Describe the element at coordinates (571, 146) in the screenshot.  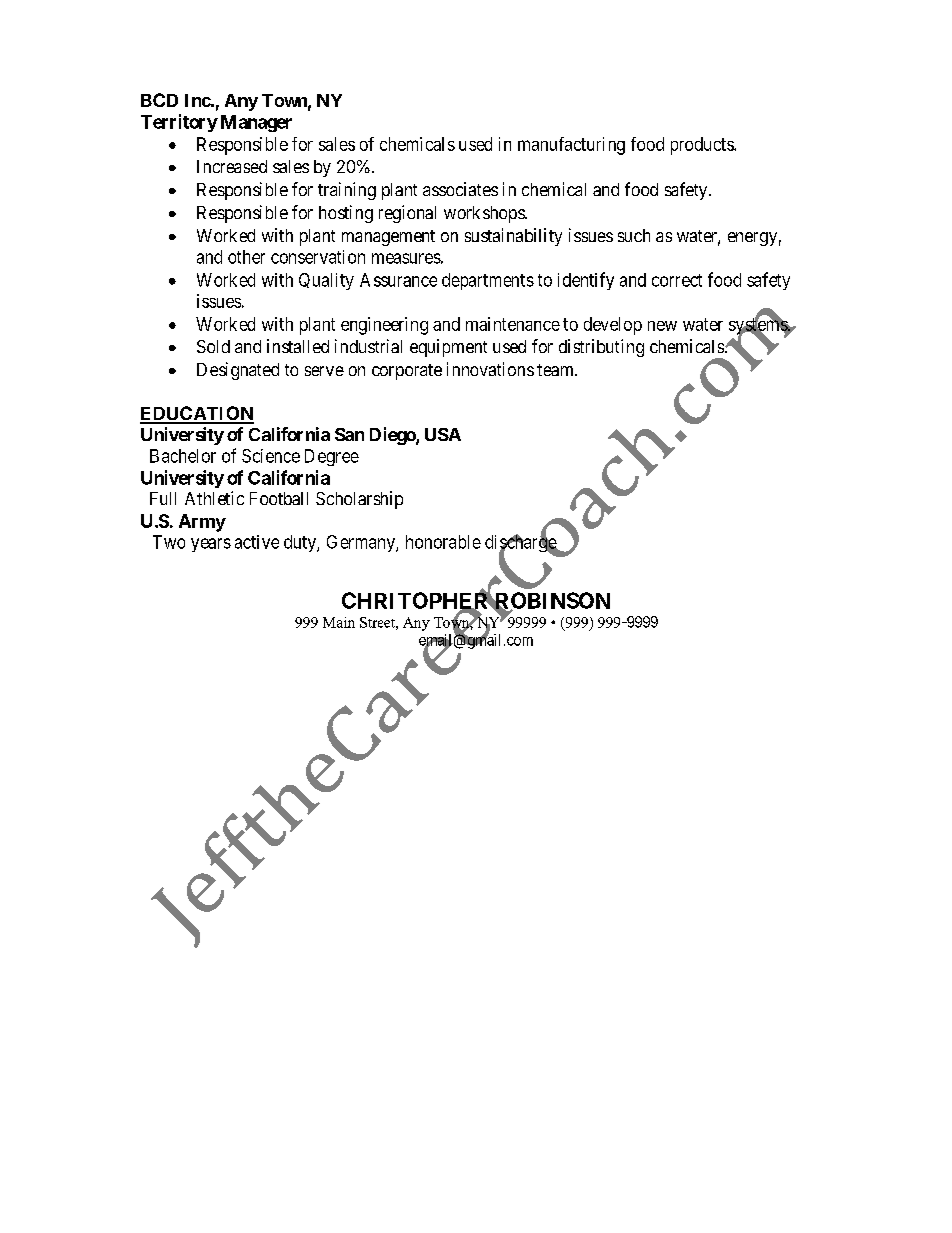
I see `manufacturing` at that location.
